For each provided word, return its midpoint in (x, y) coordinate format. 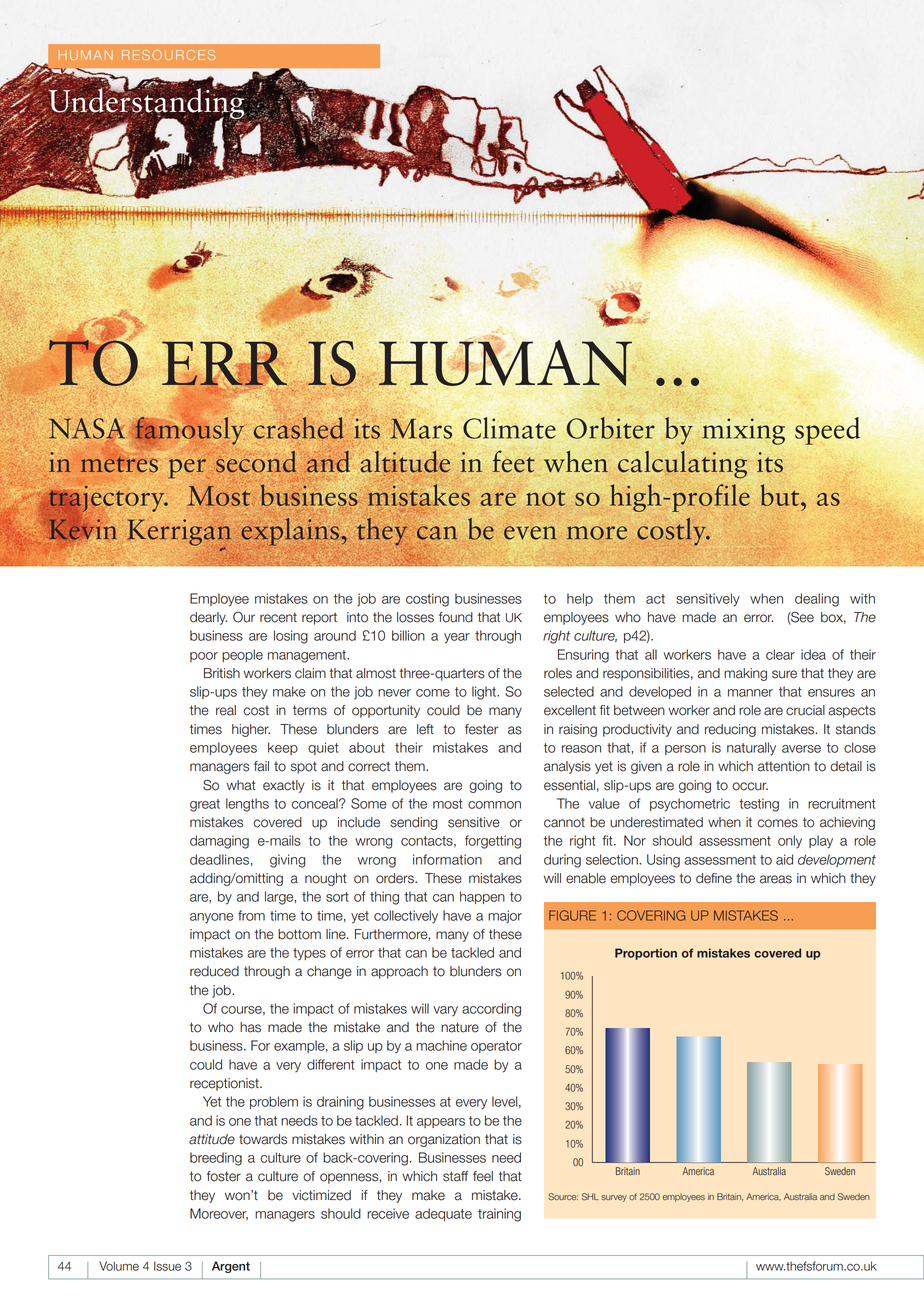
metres (119, 464)
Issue (167, 1266)
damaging (219, 842)
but (780, 495)
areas (776, 879)
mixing (743, 431)
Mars (421, 428)
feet (513, 461)
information (447, 859)
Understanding (146, 103)
